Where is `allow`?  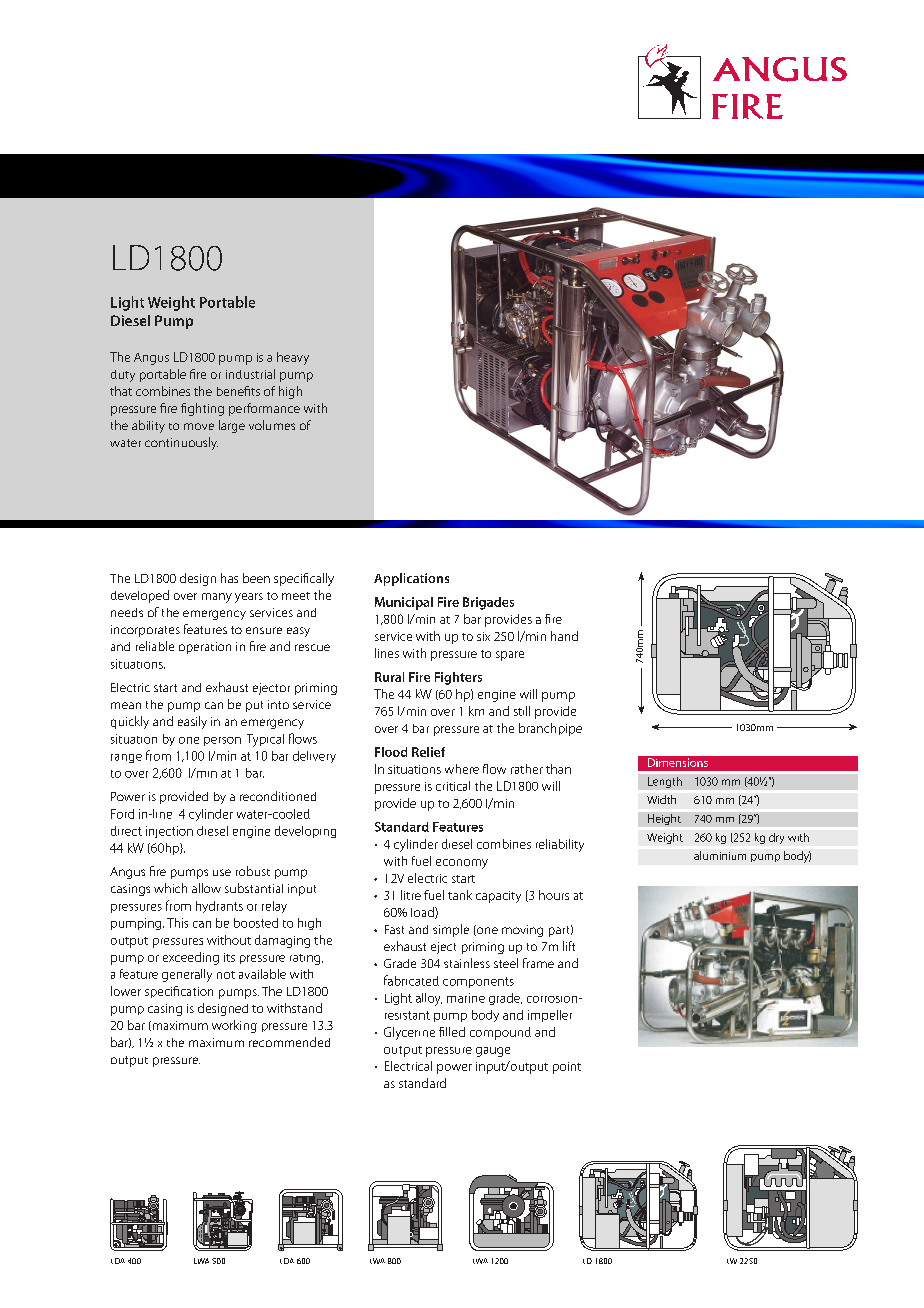
allow is located at coordinates (206, 888).
